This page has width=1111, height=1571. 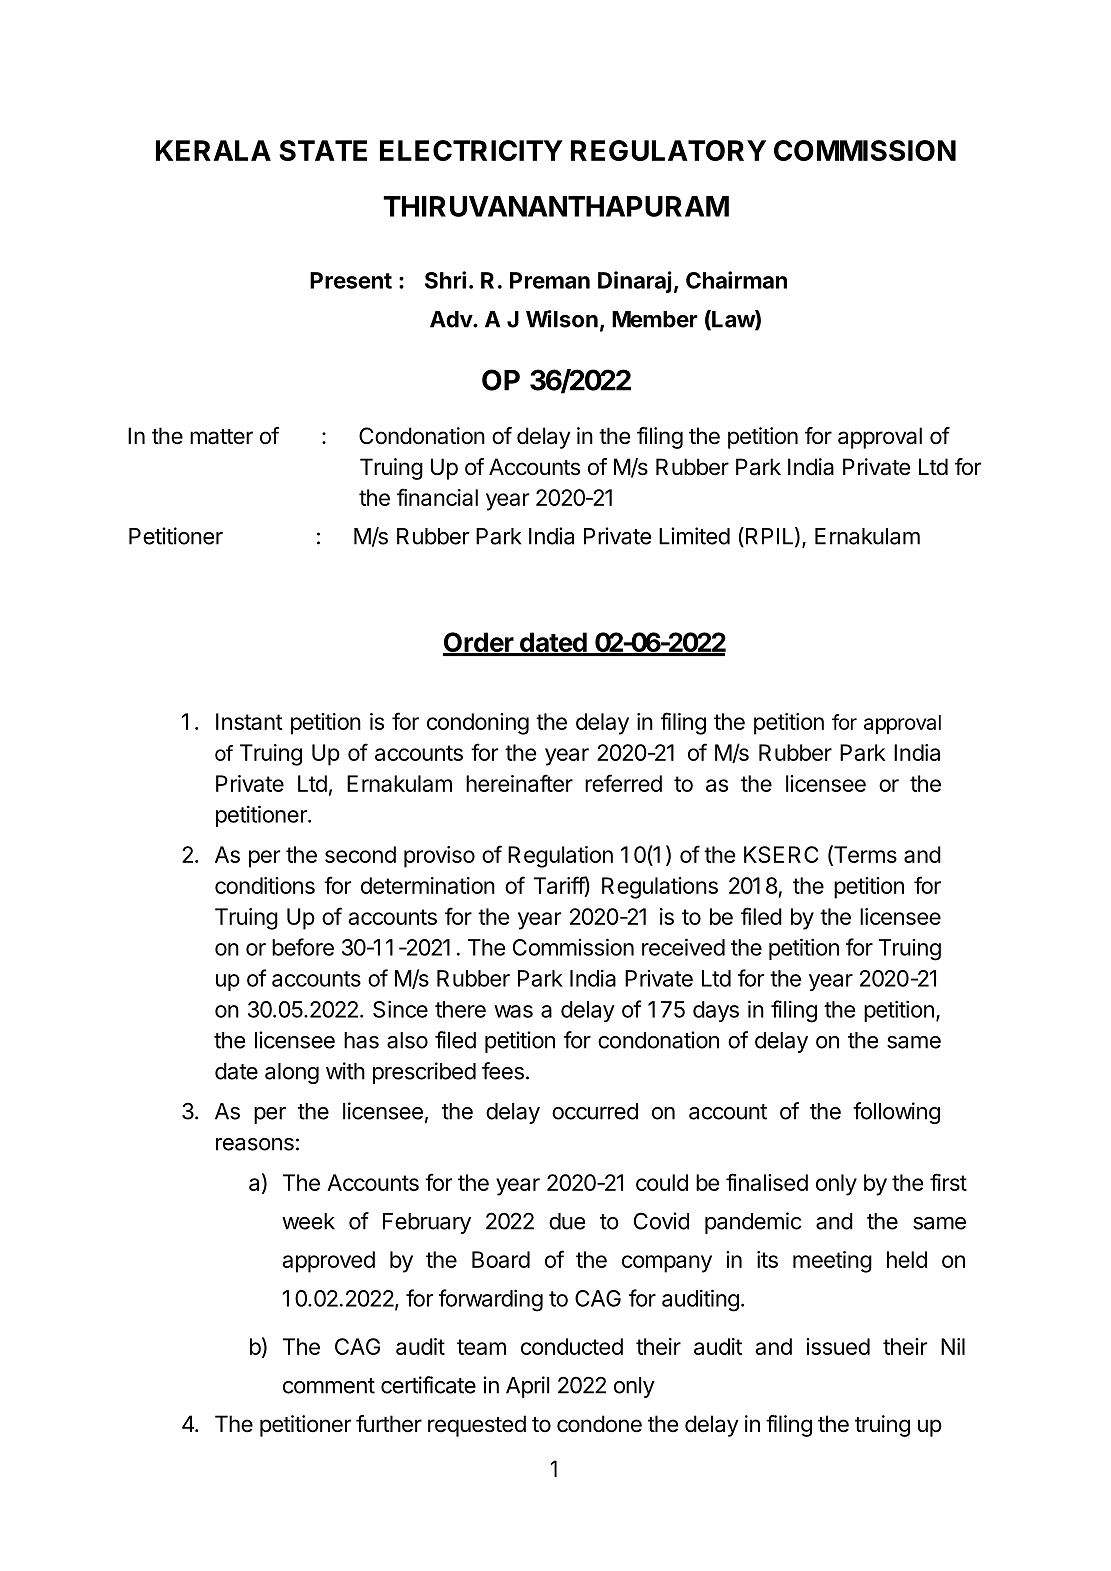 What do you see at coordinates (249, 721) in the page?
I see `Instant` at bounding box center [249, 721].
